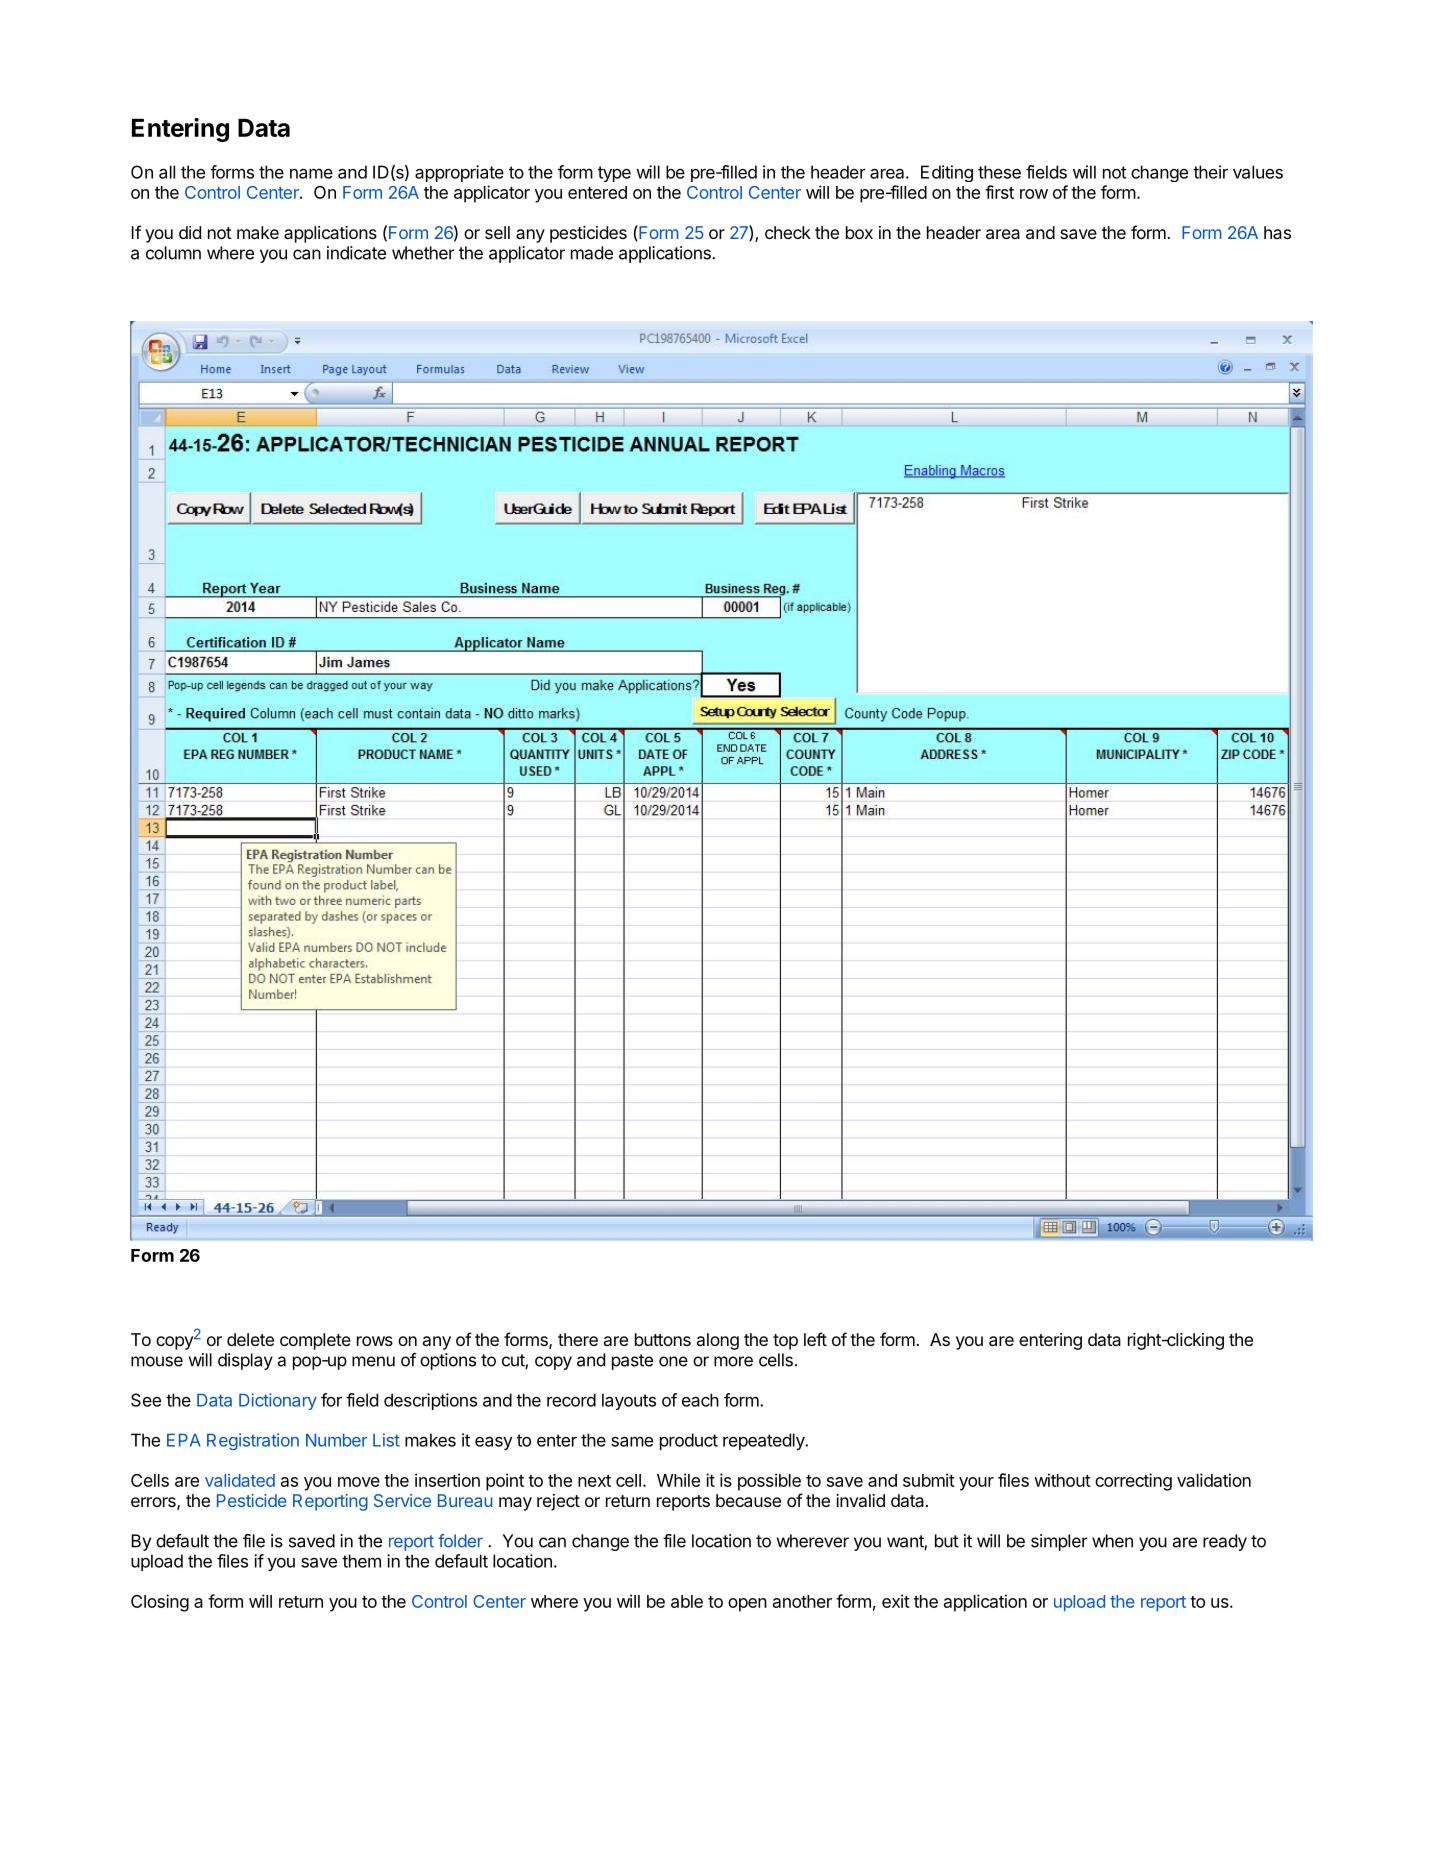 The width and height of the page is (1436, 1858). I want to click on their, so click(1210, 172).
